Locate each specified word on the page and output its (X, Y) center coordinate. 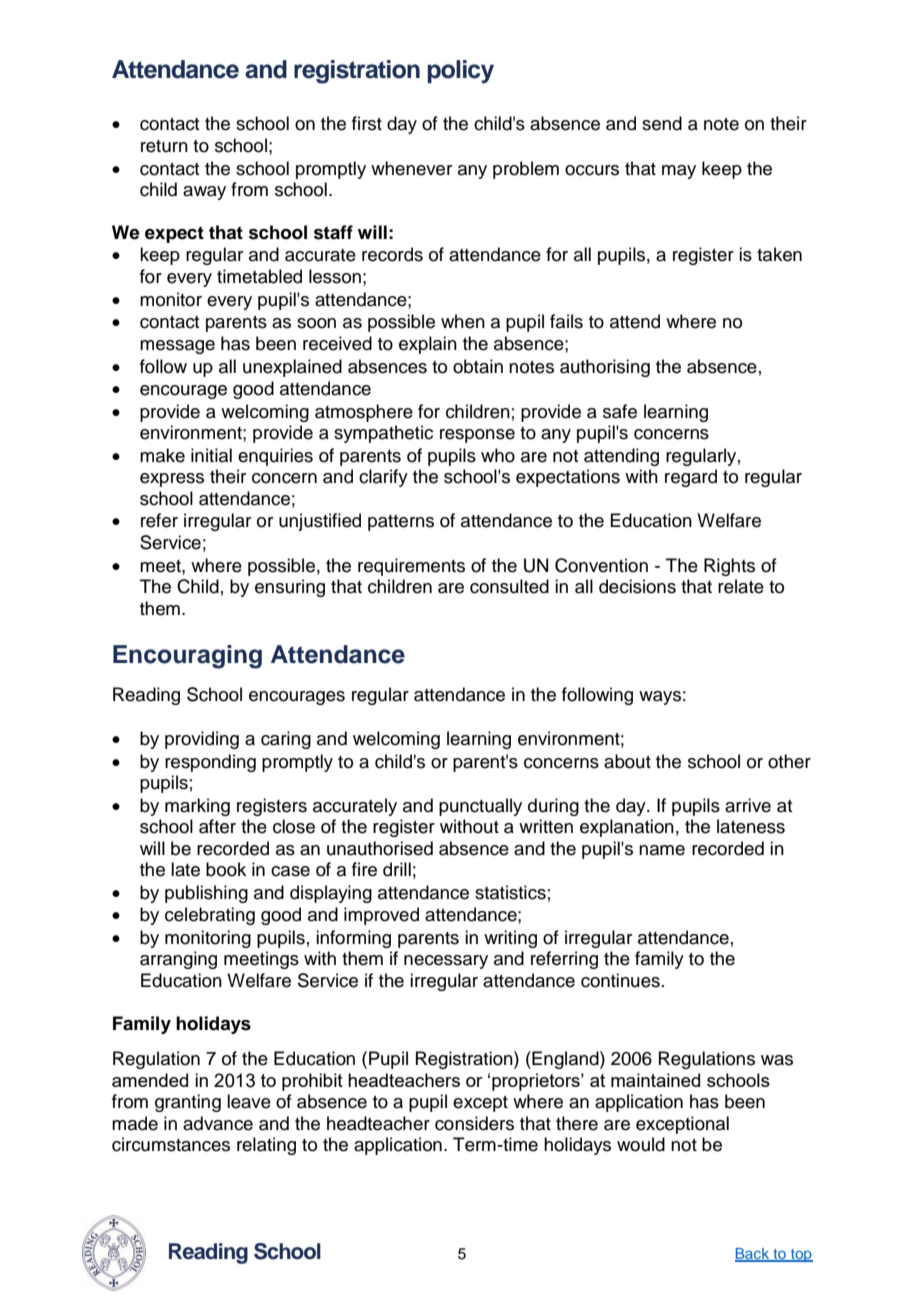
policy (460, 72)
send (662, 123)
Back (753, 1255)
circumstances (171, 1144)
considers (474, 1123)
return (164, 146)
